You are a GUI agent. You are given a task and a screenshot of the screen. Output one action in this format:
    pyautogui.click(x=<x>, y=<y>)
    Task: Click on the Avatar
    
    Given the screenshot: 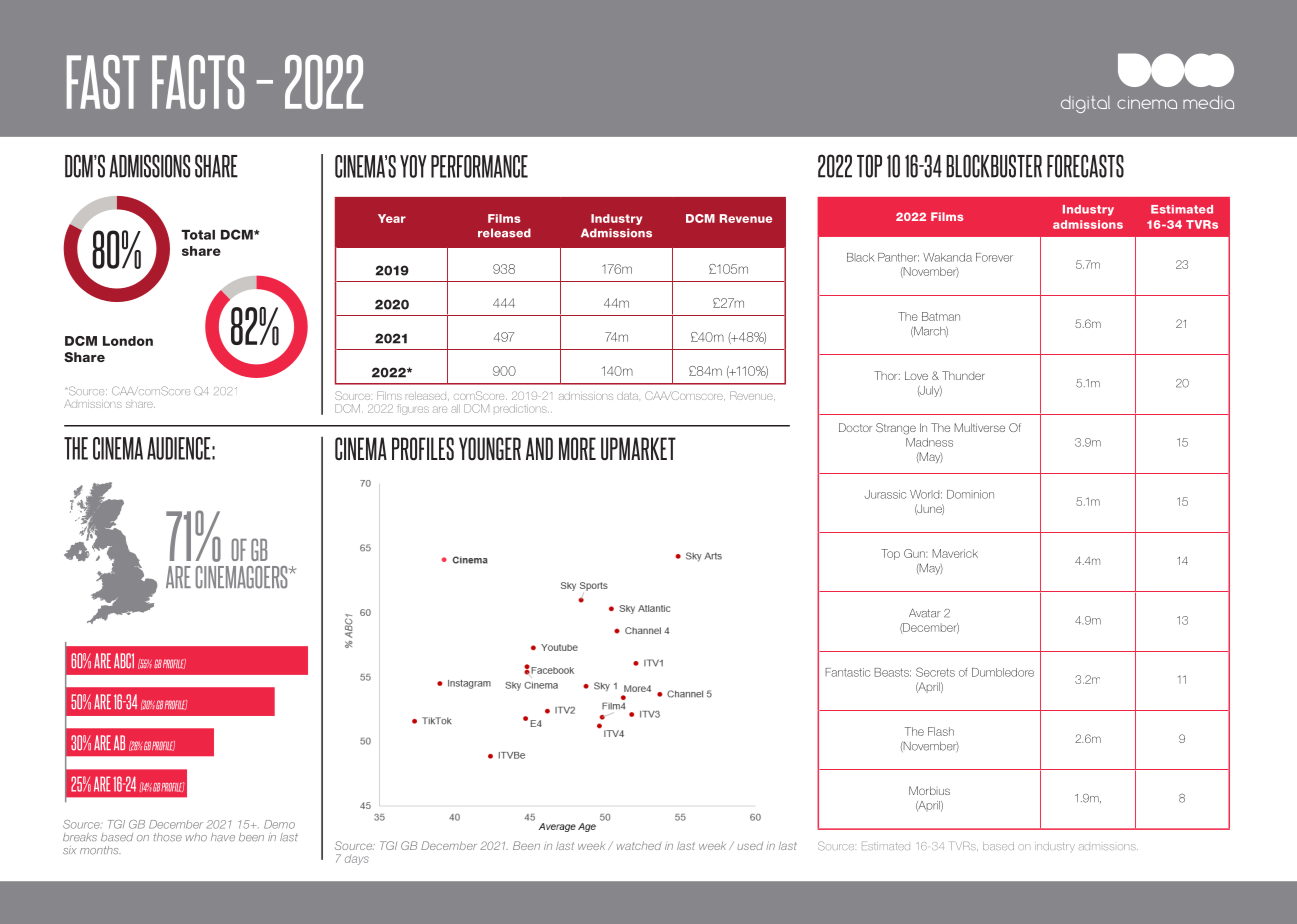 What is the action you would take?
    pyautogui.click(x=925, y=613)
